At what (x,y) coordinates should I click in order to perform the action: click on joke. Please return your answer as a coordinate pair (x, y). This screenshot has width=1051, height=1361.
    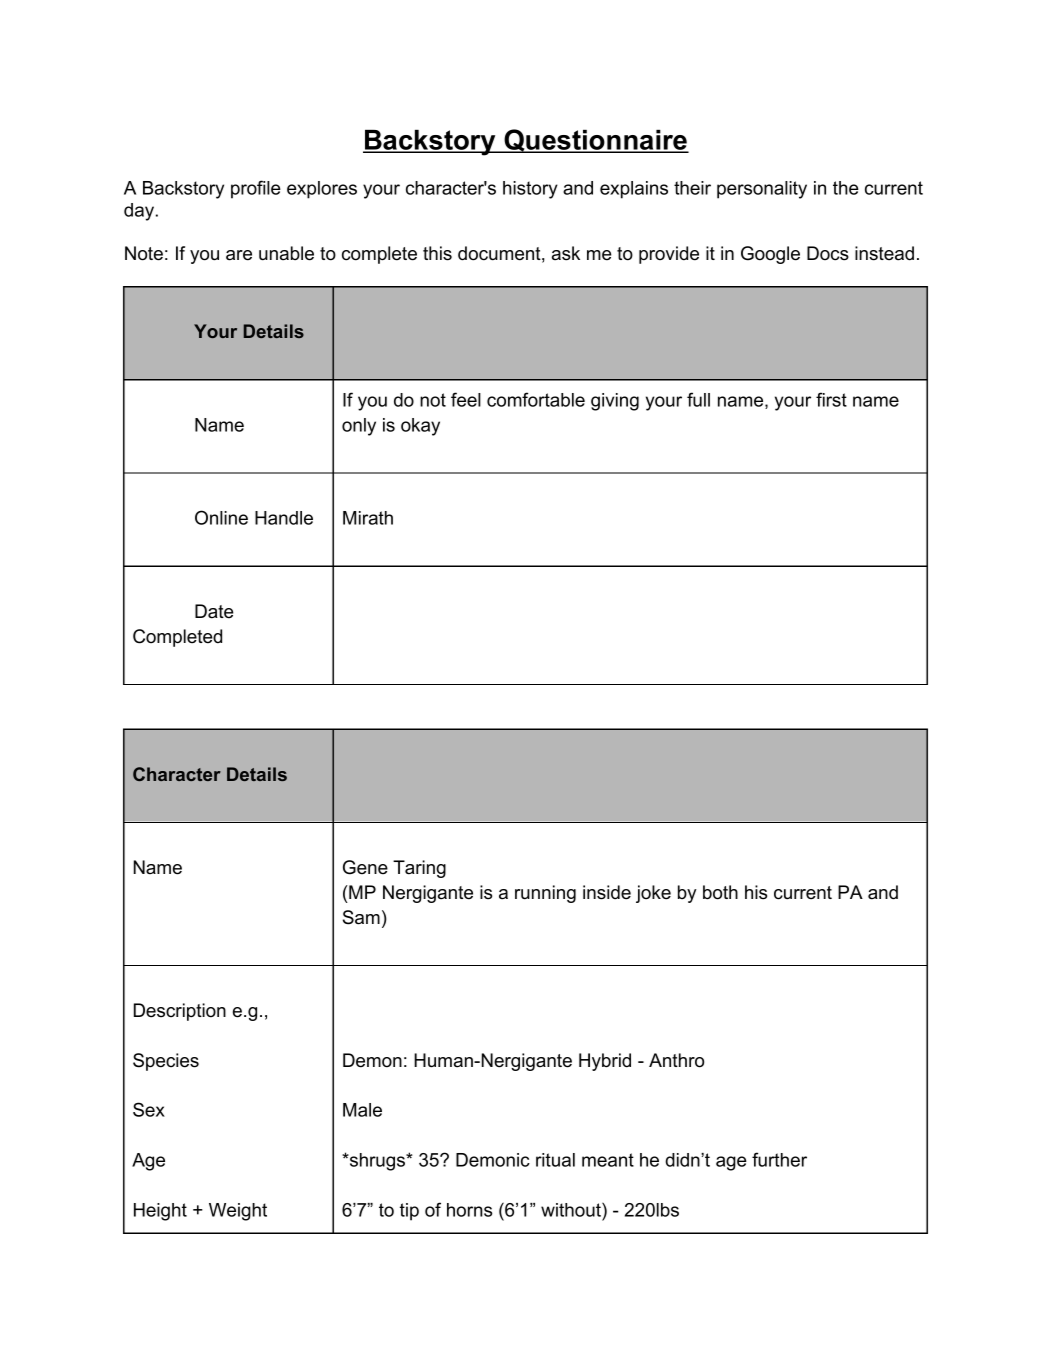
    Looking at the image, I should click on (653, 894).
